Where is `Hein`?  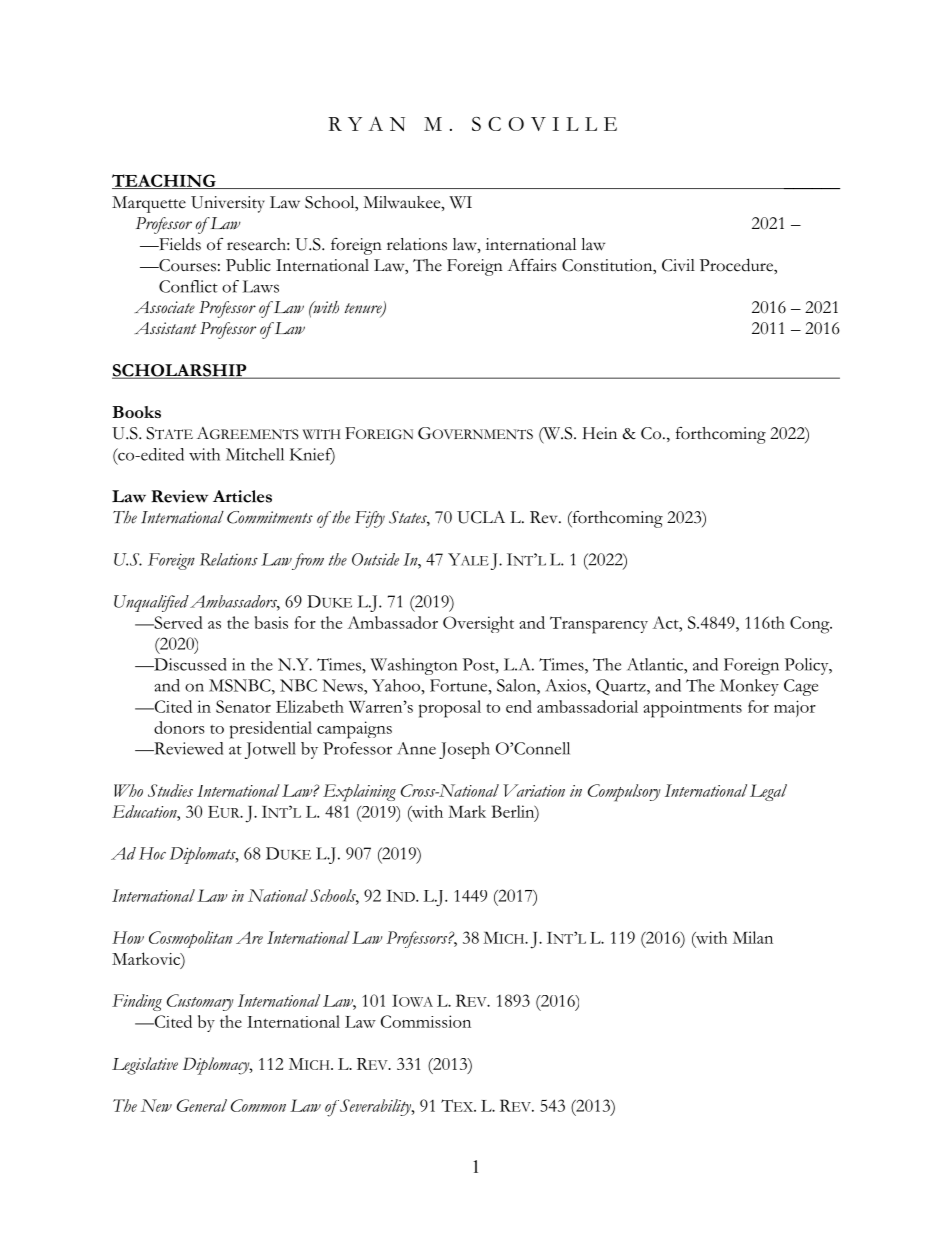
Hein is located at coordinates (600, 433).
